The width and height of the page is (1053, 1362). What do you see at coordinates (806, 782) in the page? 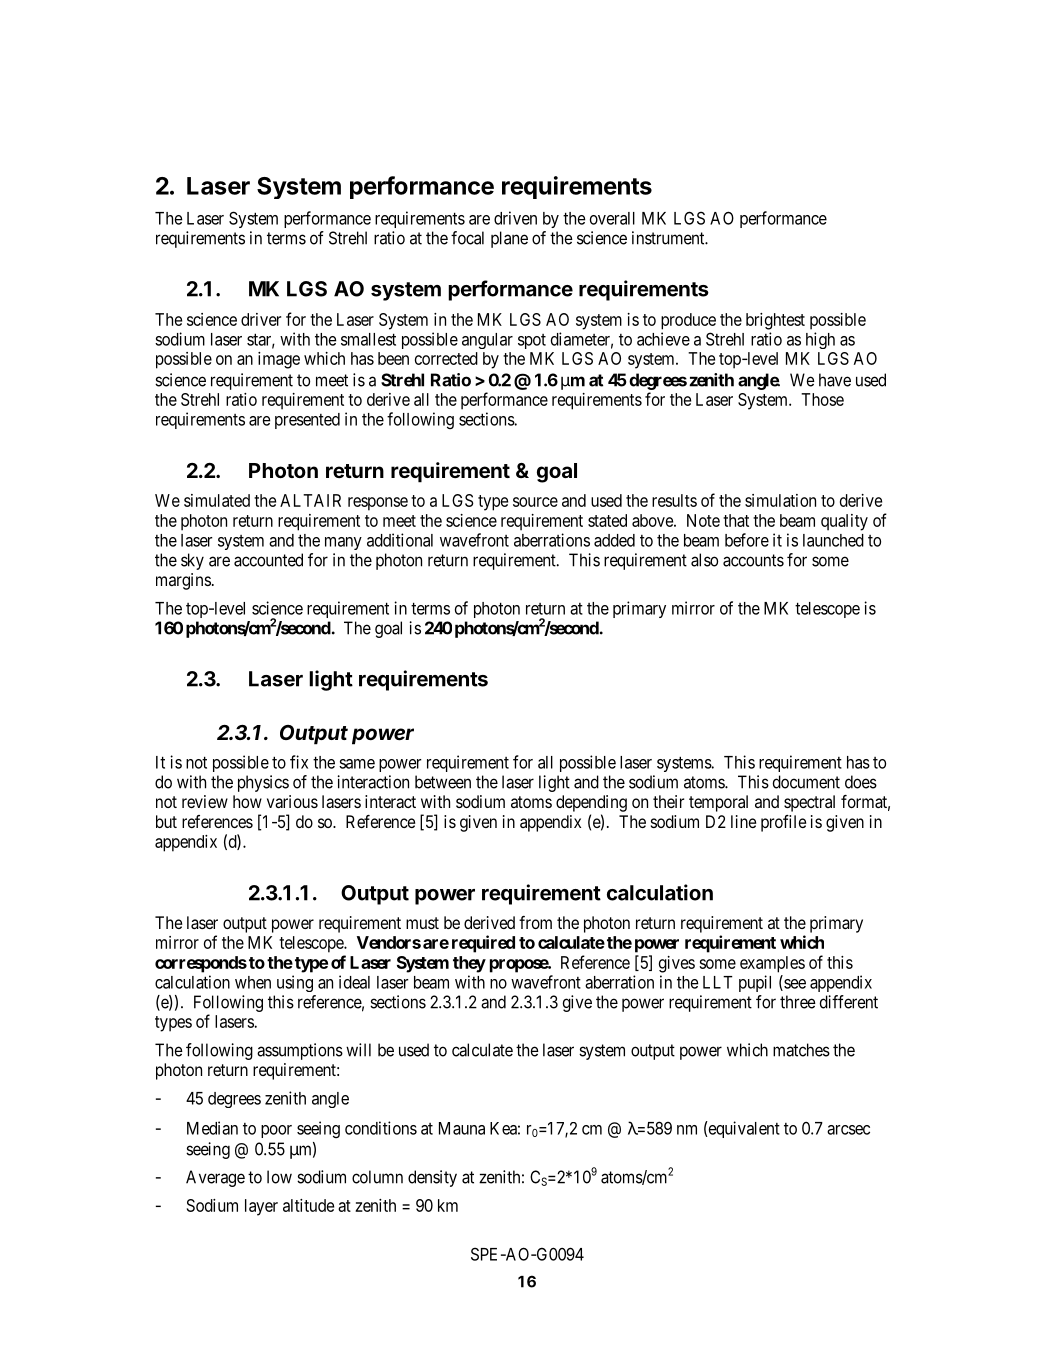
I see `document` at bounding box center [806, 782].
